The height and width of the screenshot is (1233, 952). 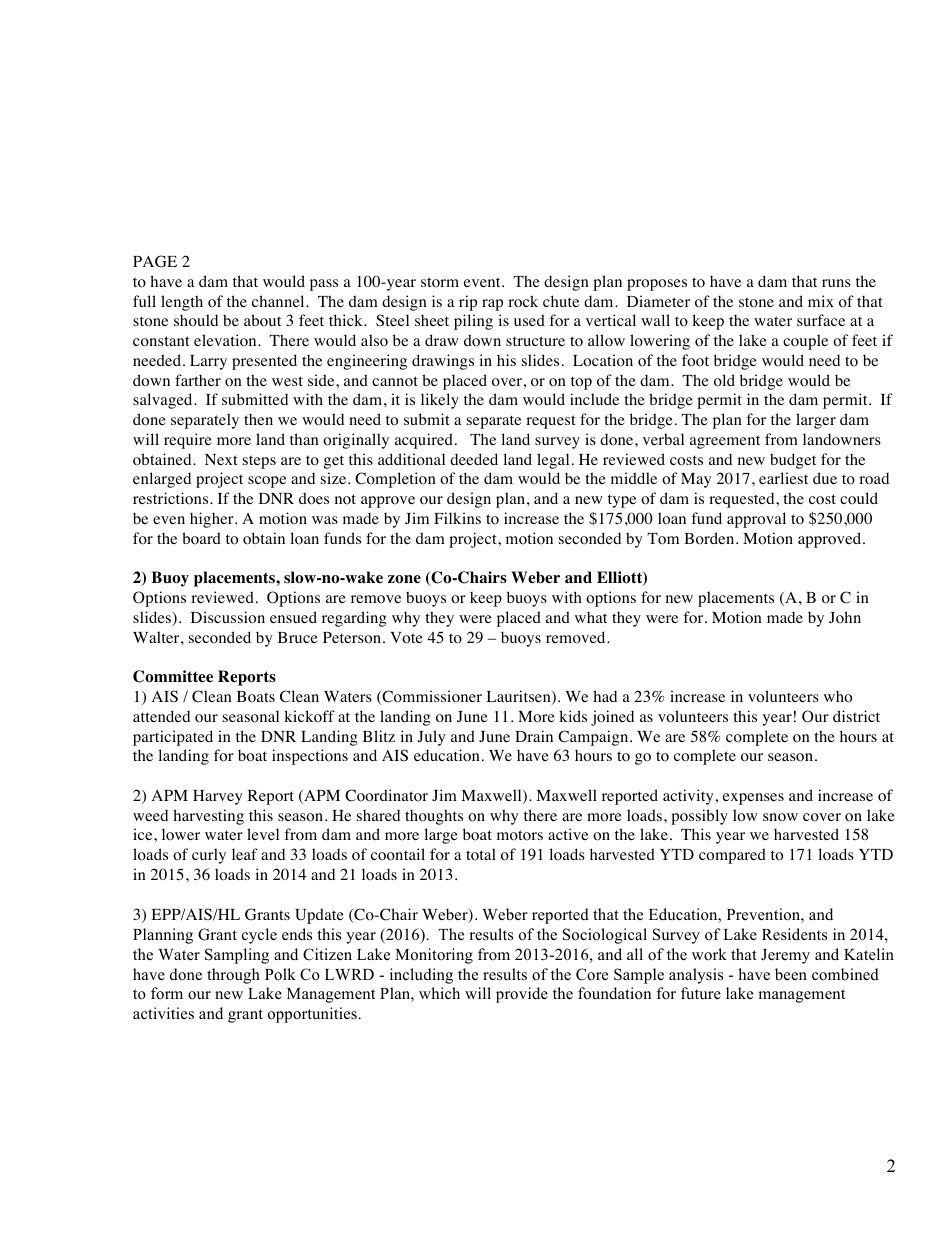 What do you see at coordinates (753, 799) in the screenshot?
I see `expenses` at bounding box center [753, 799].
